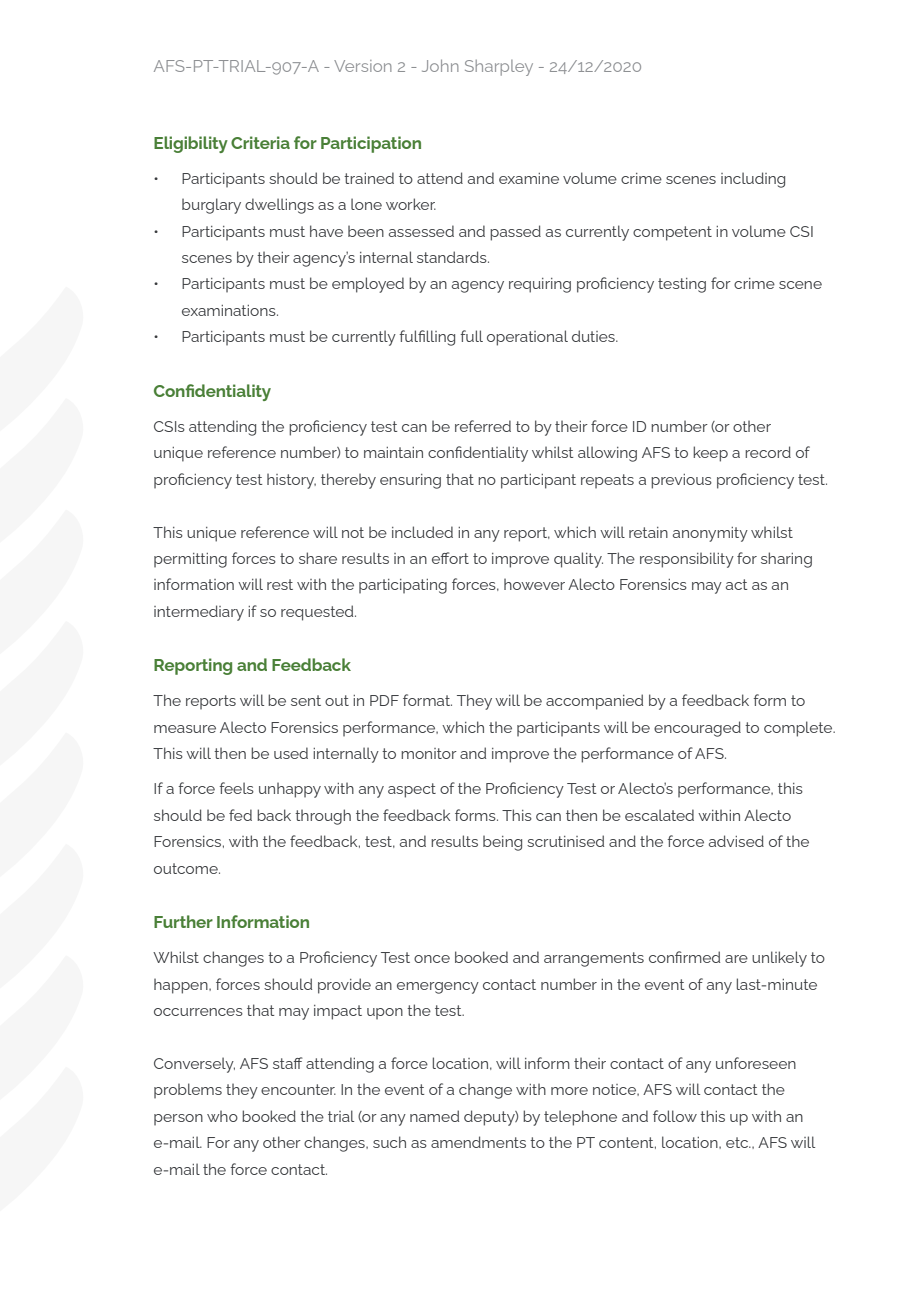 The image size is (924, 1308). Describe the element at coordinates (483, 426) in the image. I see `referred` at that location.
